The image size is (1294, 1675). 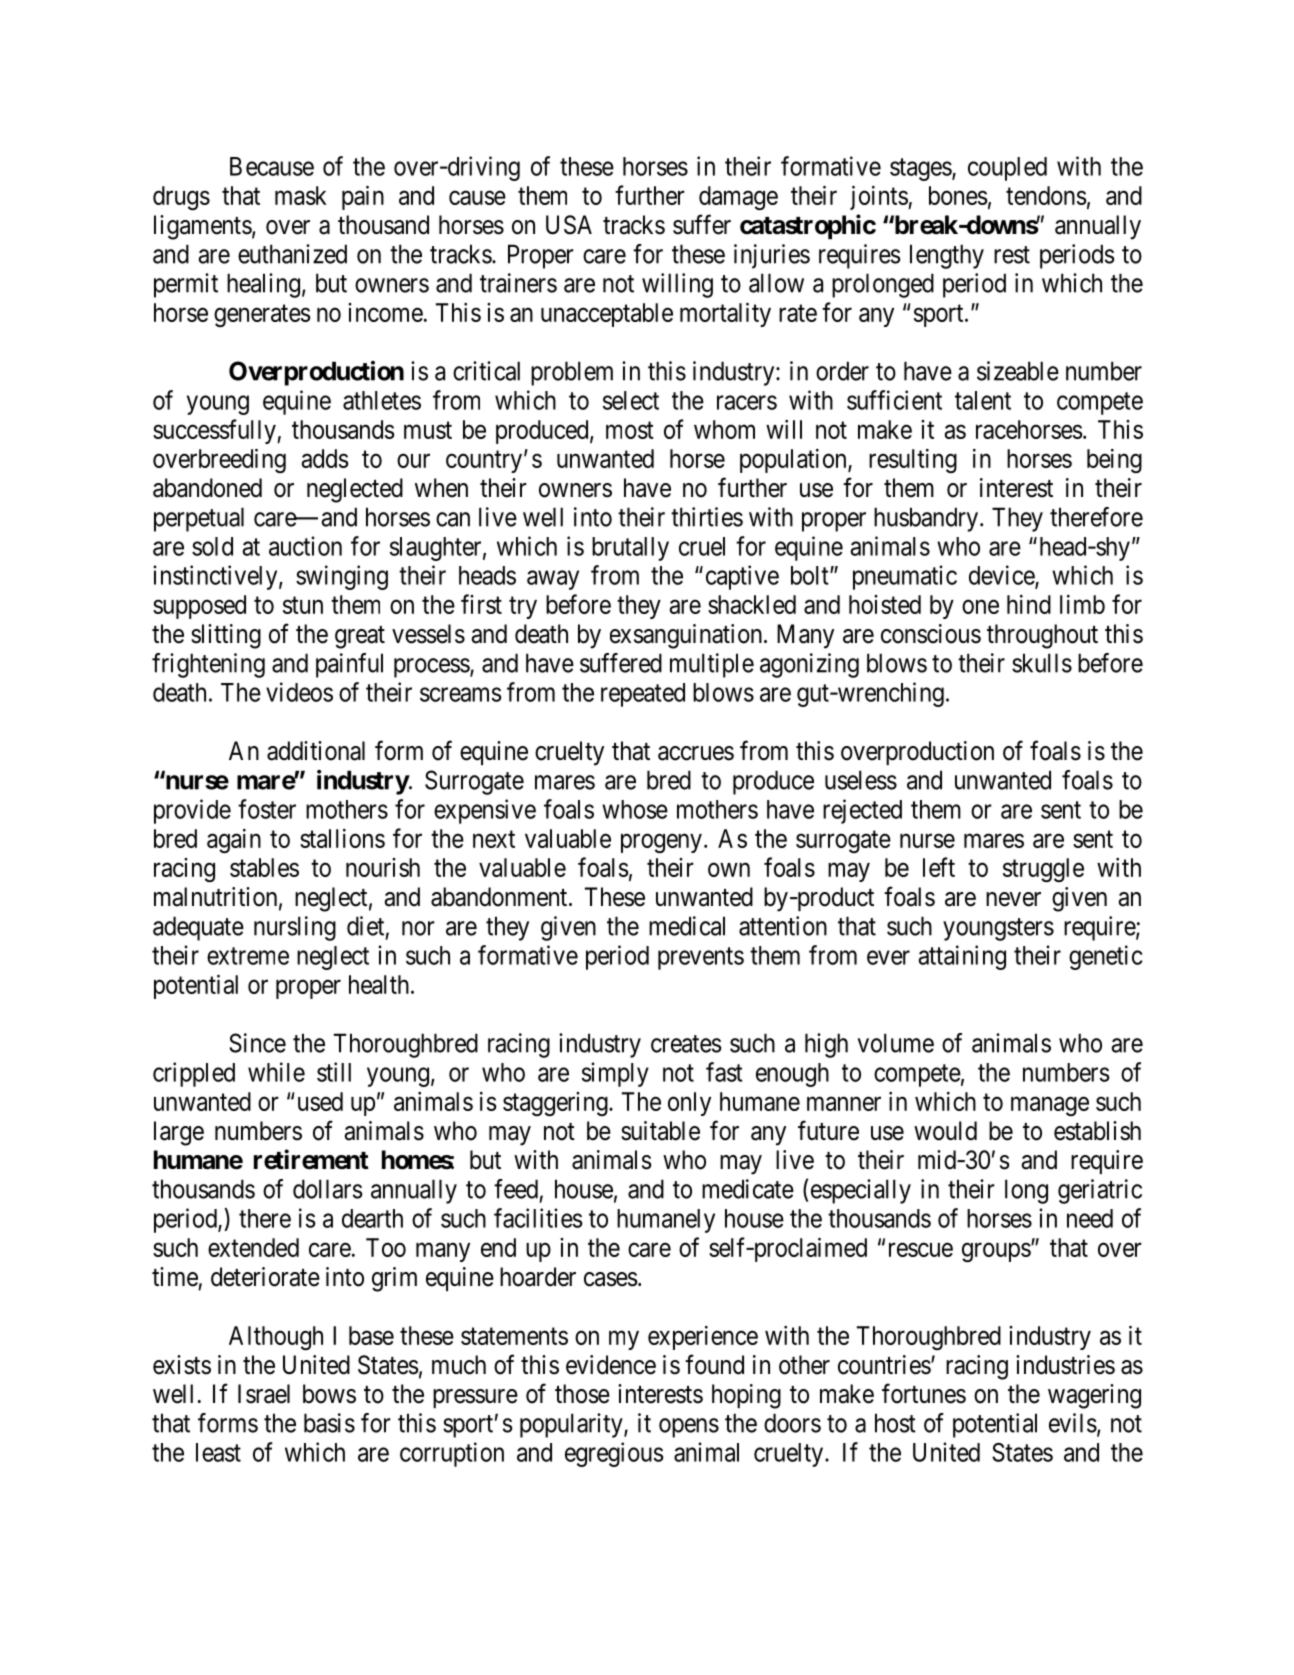 I want to click on whose, so click(x=635, y=809).
